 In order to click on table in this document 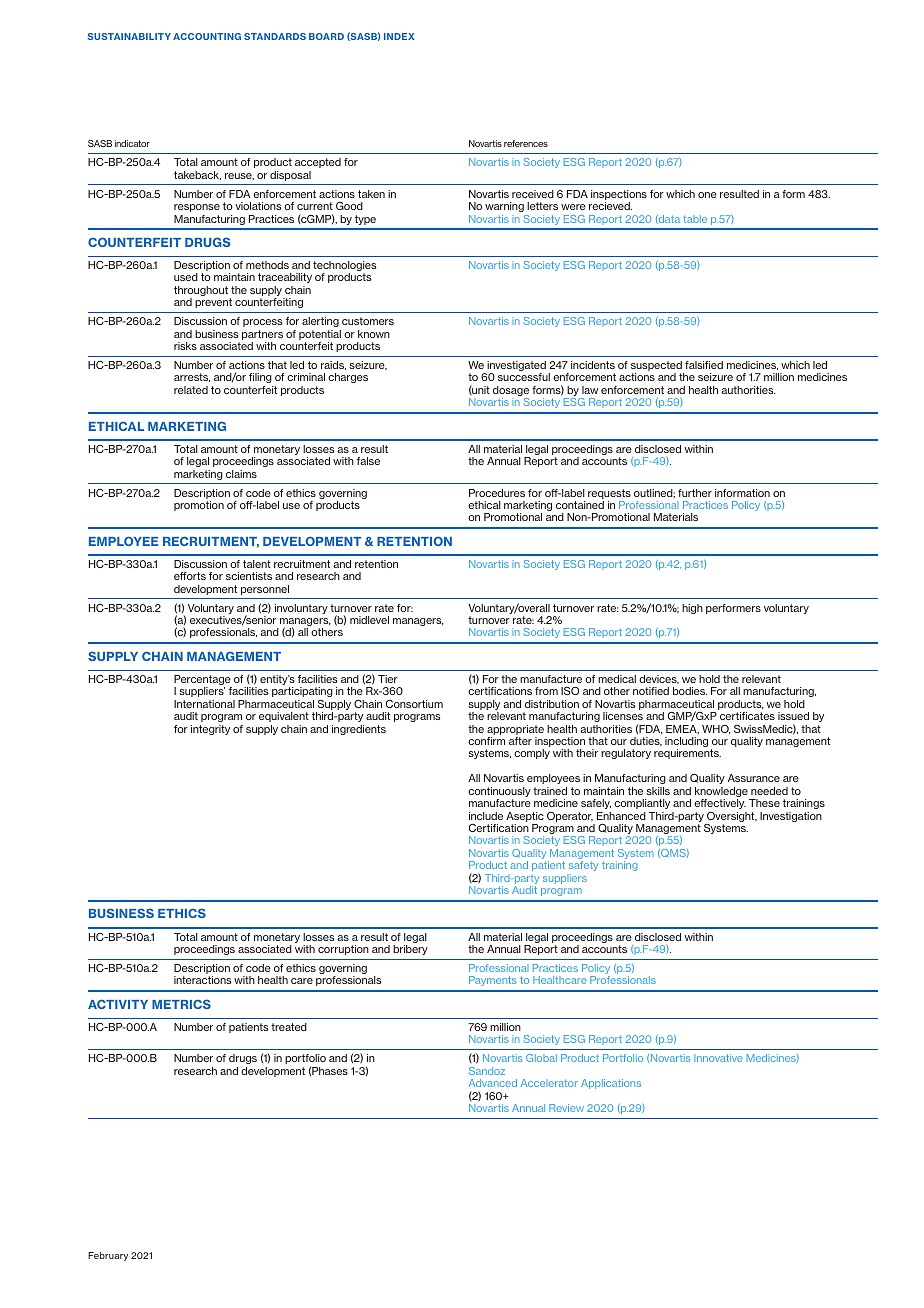, I will do `click(695, 219)`.
